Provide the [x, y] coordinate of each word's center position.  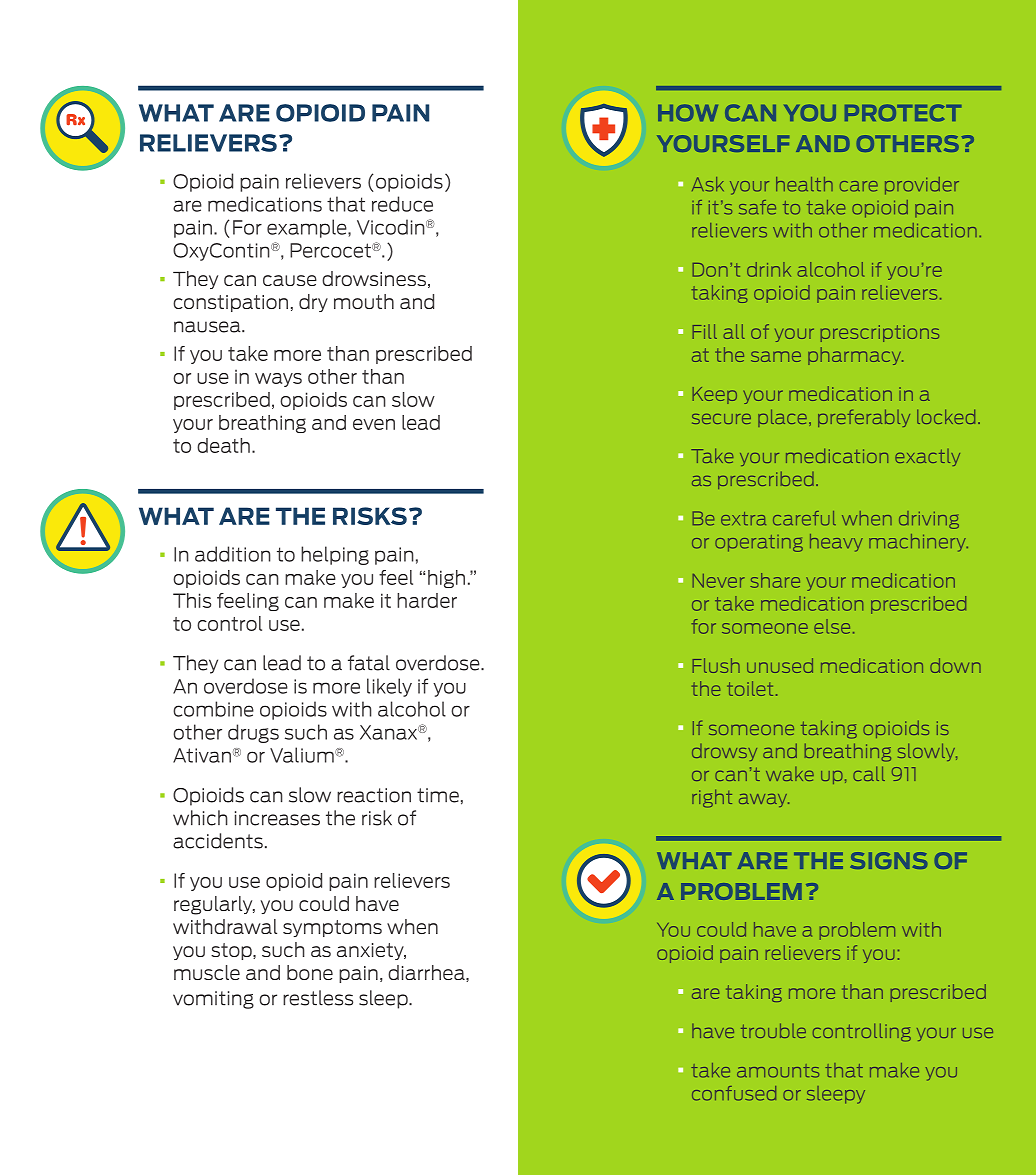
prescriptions [880, 333]
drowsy [724, 752]
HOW [688, 113]
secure [721, 419]
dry [313, 303]
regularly [214, 905]
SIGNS [888, 860]
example [308, 228]
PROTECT [903, 113]
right [712, 798]
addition [233, 554]
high [446, 579]
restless [318, 998]
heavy [836, 543]
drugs [253, 733]
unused [780, 665]
